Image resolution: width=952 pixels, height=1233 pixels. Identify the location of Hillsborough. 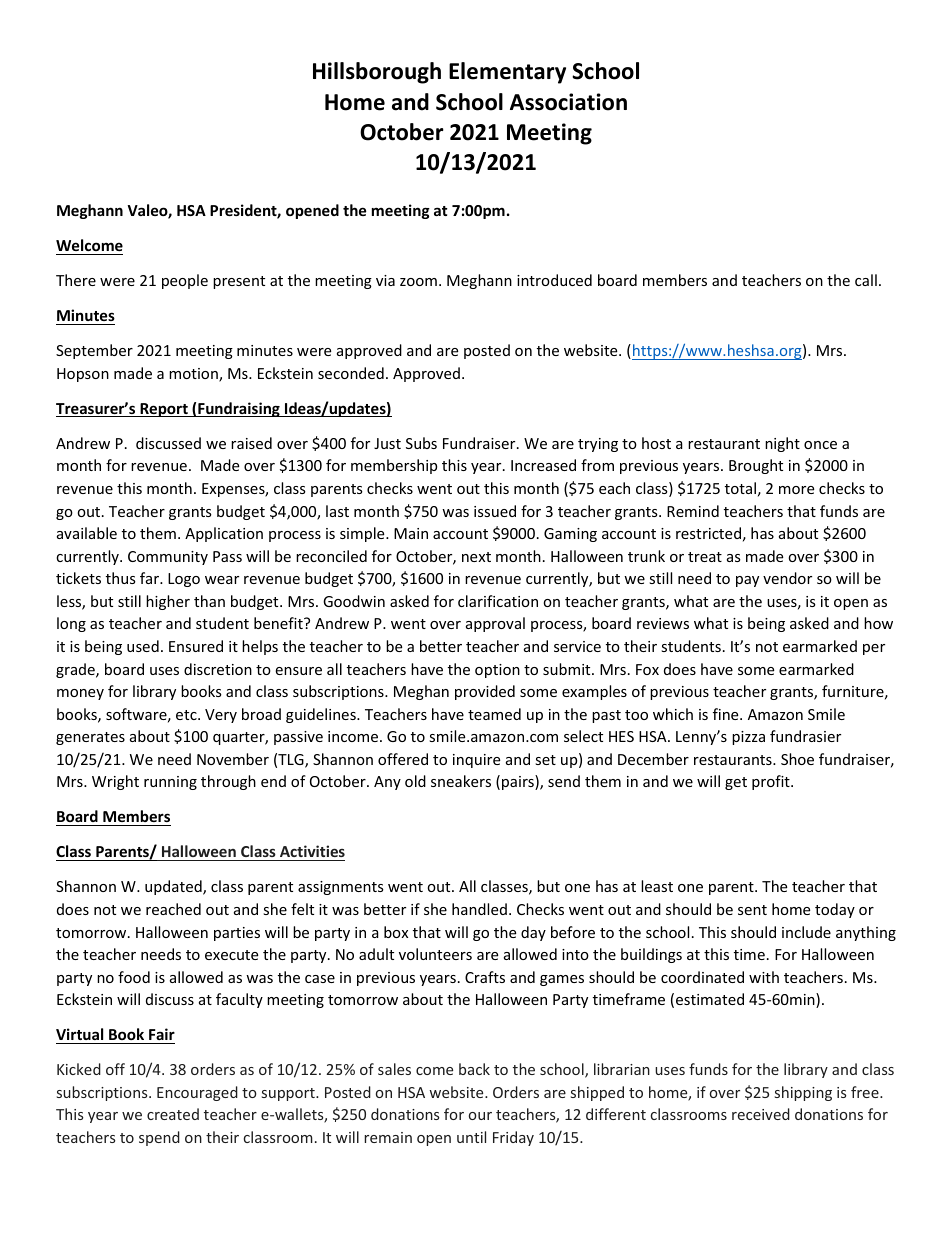
(377, 73).
